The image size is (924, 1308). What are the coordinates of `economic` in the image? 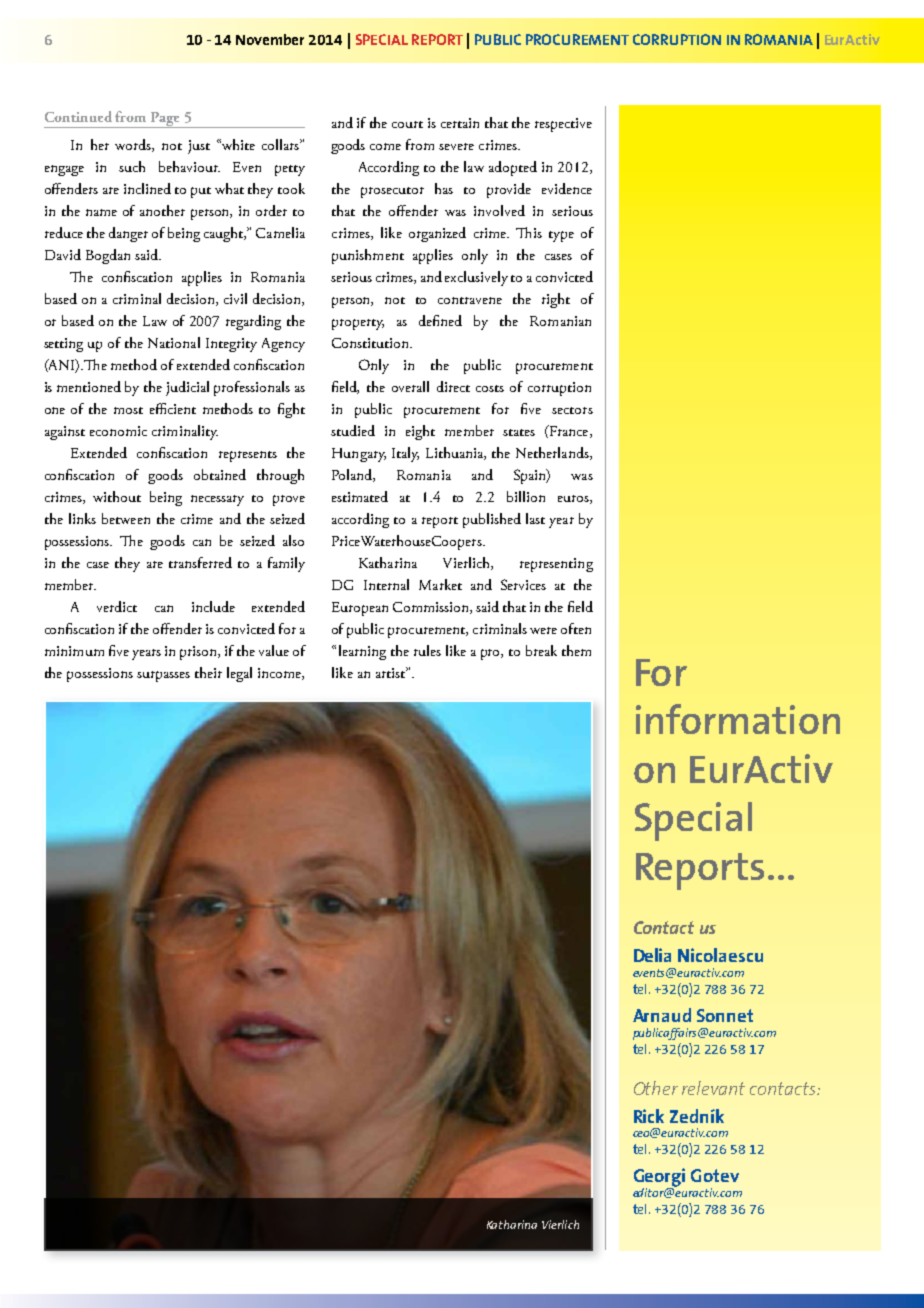 It's located at (118, 431).
